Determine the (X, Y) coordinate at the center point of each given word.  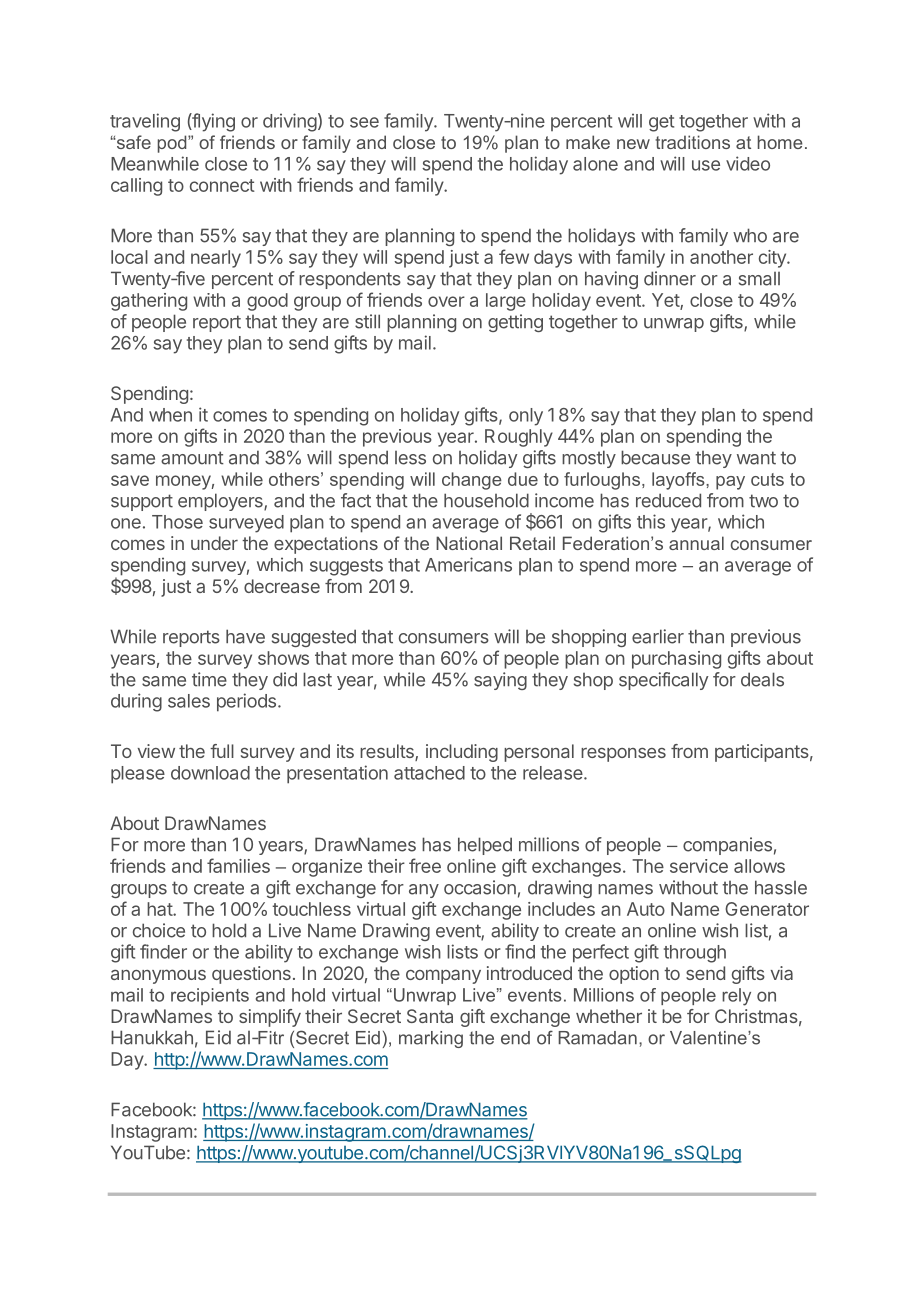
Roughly (519, 438)
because (655, 457)
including (462, 753)
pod (173, 144)
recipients (210, 996)
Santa (430, 1016)
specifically (663, 681)
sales (189, 701)
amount (192, 458)
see (364, 122)
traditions (692, 142)
